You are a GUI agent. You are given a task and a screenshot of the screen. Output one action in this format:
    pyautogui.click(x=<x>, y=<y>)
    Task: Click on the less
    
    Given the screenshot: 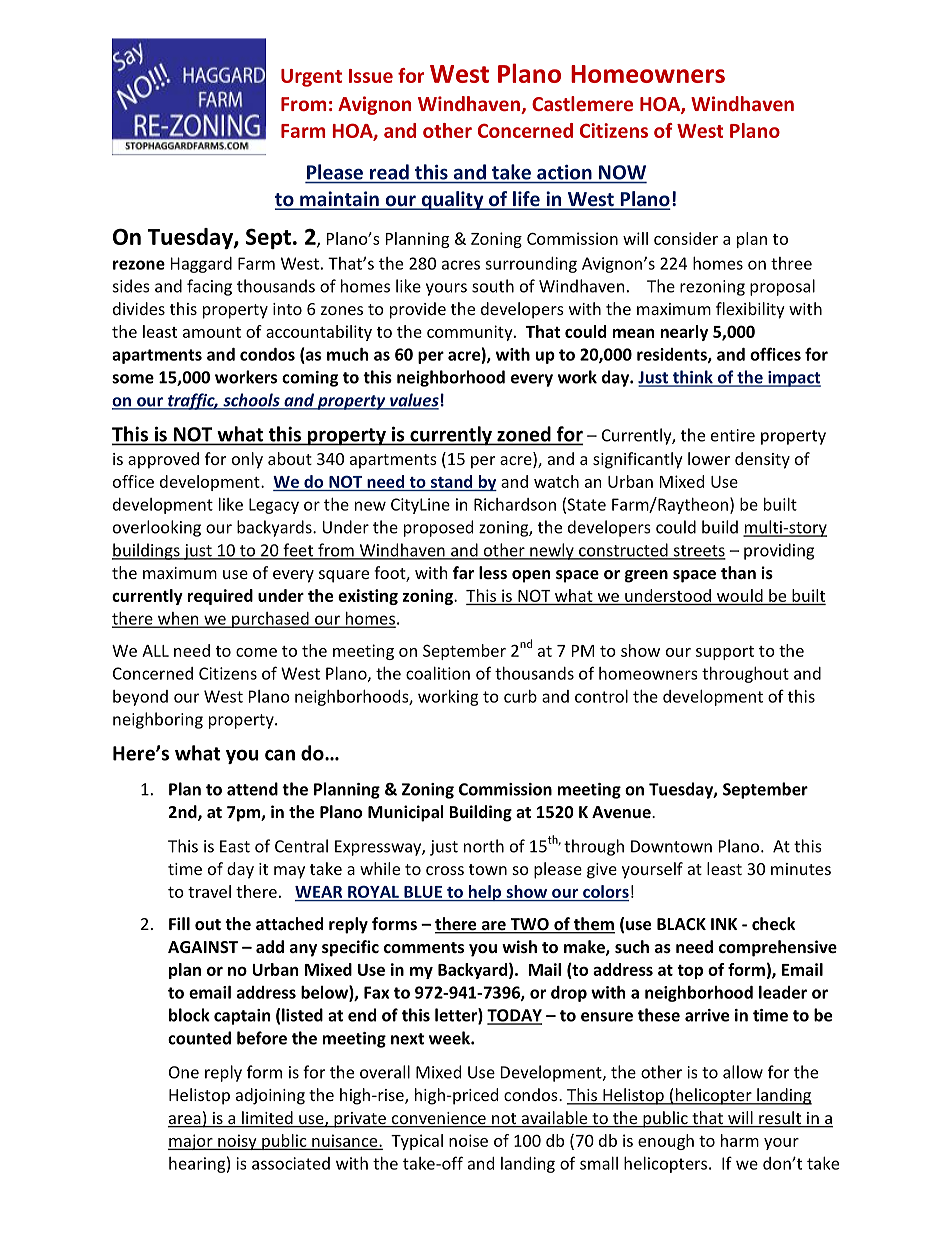 What is the action you would take?
    pyautogui.click(x=493, y=572)
